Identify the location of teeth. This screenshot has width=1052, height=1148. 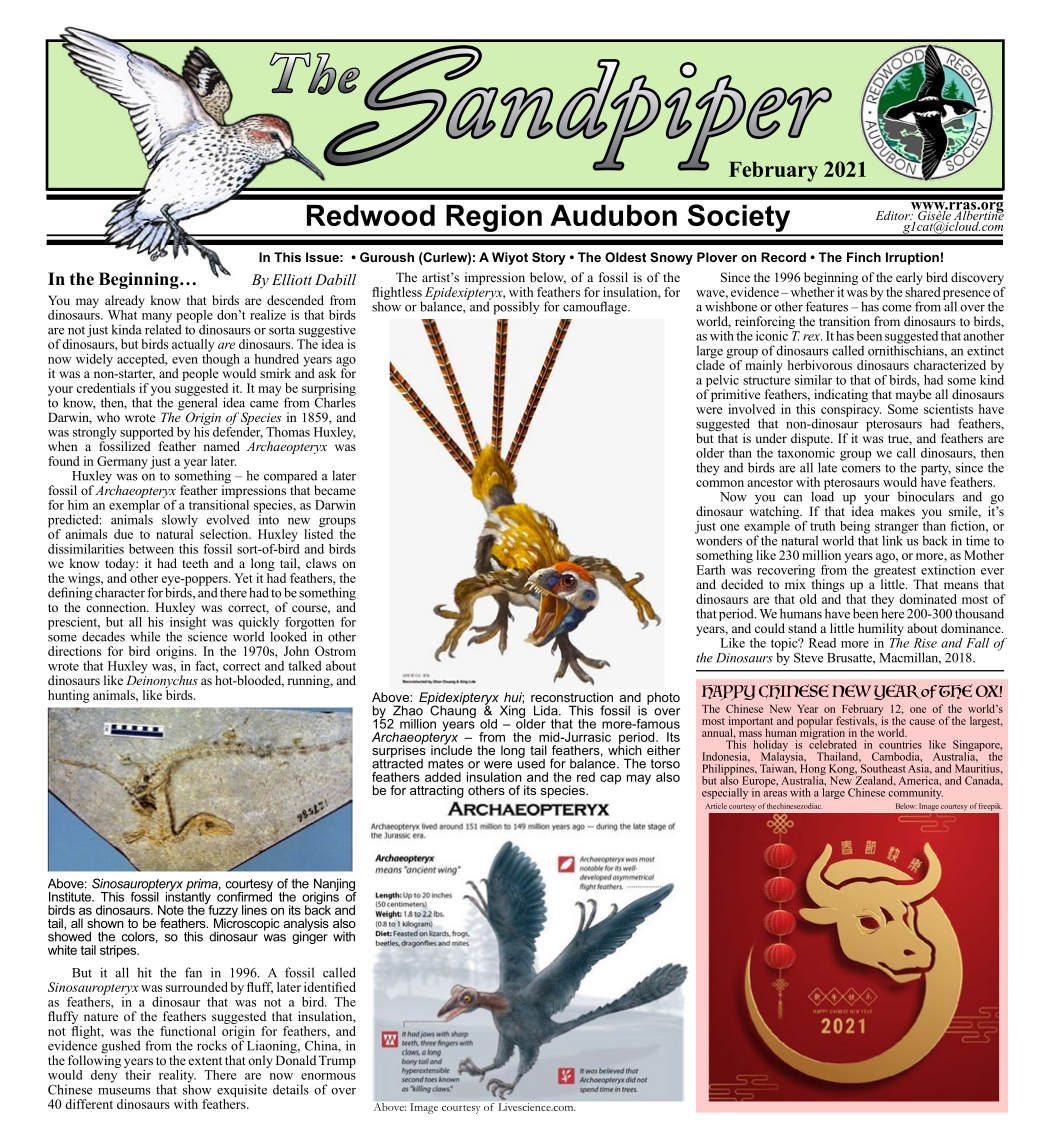
(195, 563).
